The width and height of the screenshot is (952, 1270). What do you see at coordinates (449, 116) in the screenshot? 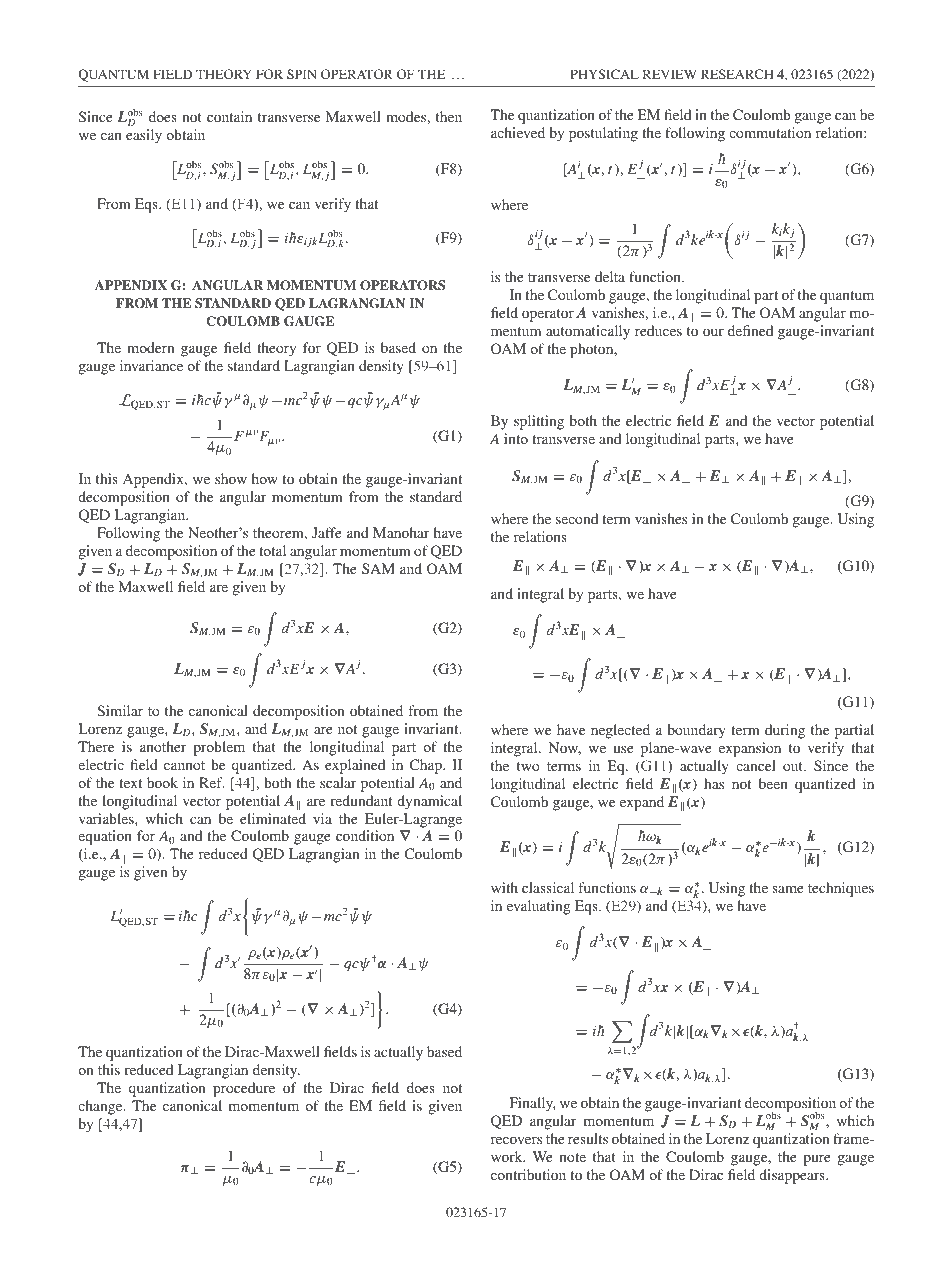
I see `then` at bounding box center [449, 116].
